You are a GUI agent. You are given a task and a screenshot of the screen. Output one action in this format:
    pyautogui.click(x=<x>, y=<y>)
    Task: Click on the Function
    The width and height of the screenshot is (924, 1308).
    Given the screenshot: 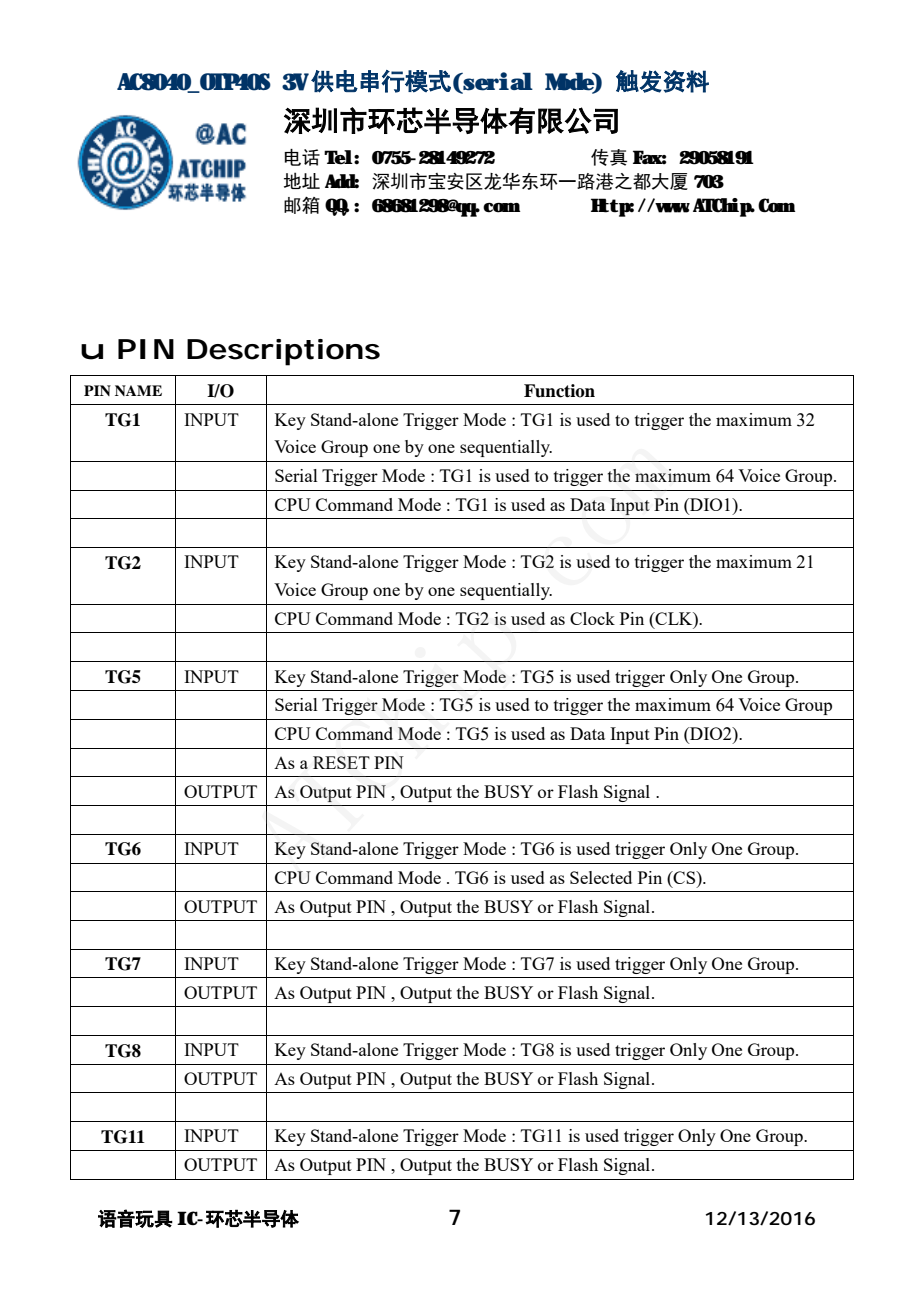 What is the action you would take?
    pyautogui.click(x=559, y=391)
